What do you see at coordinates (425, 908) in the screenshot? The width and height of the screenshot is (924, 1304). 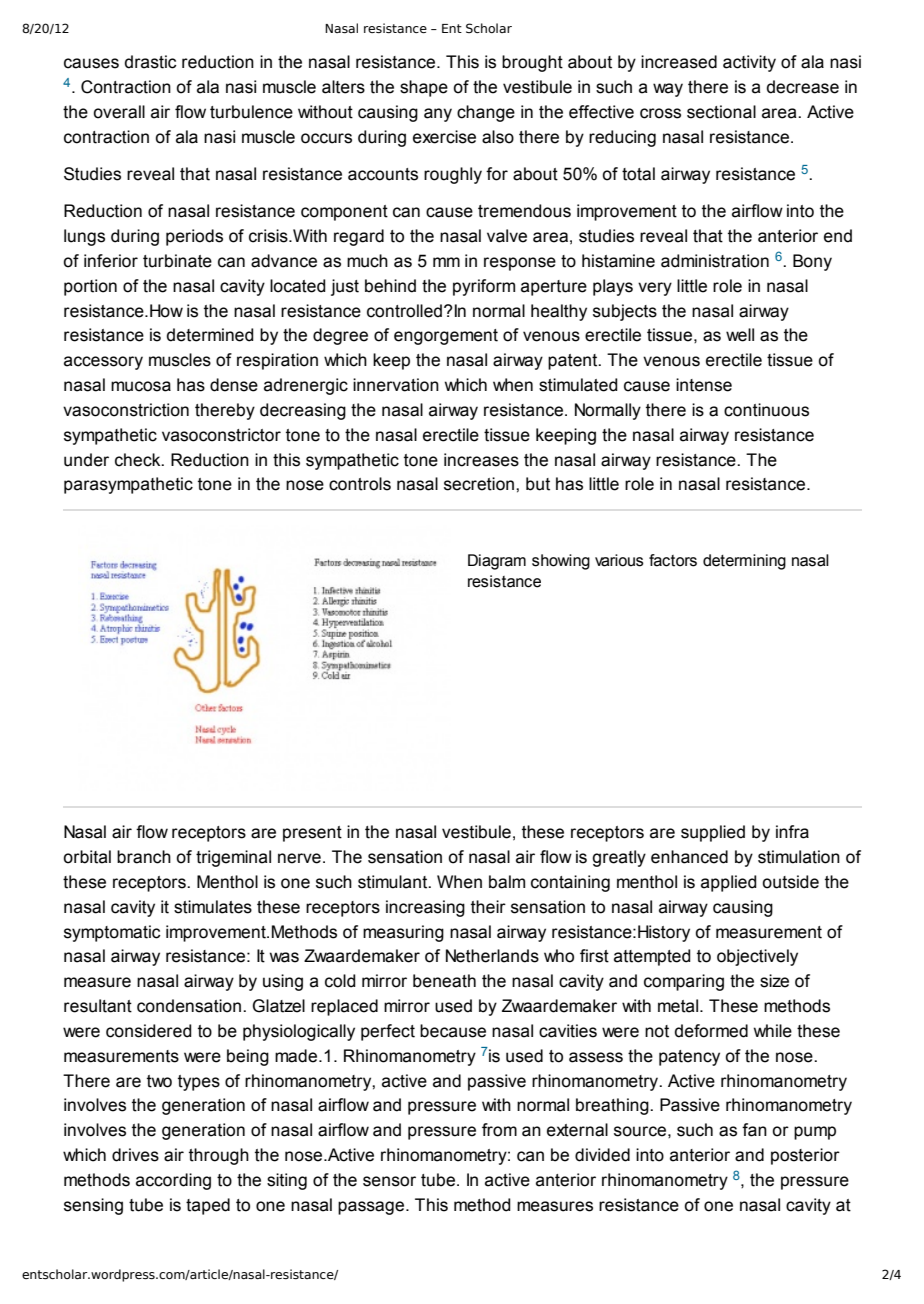 I see `increasing` at bounding box center [425, 908].
